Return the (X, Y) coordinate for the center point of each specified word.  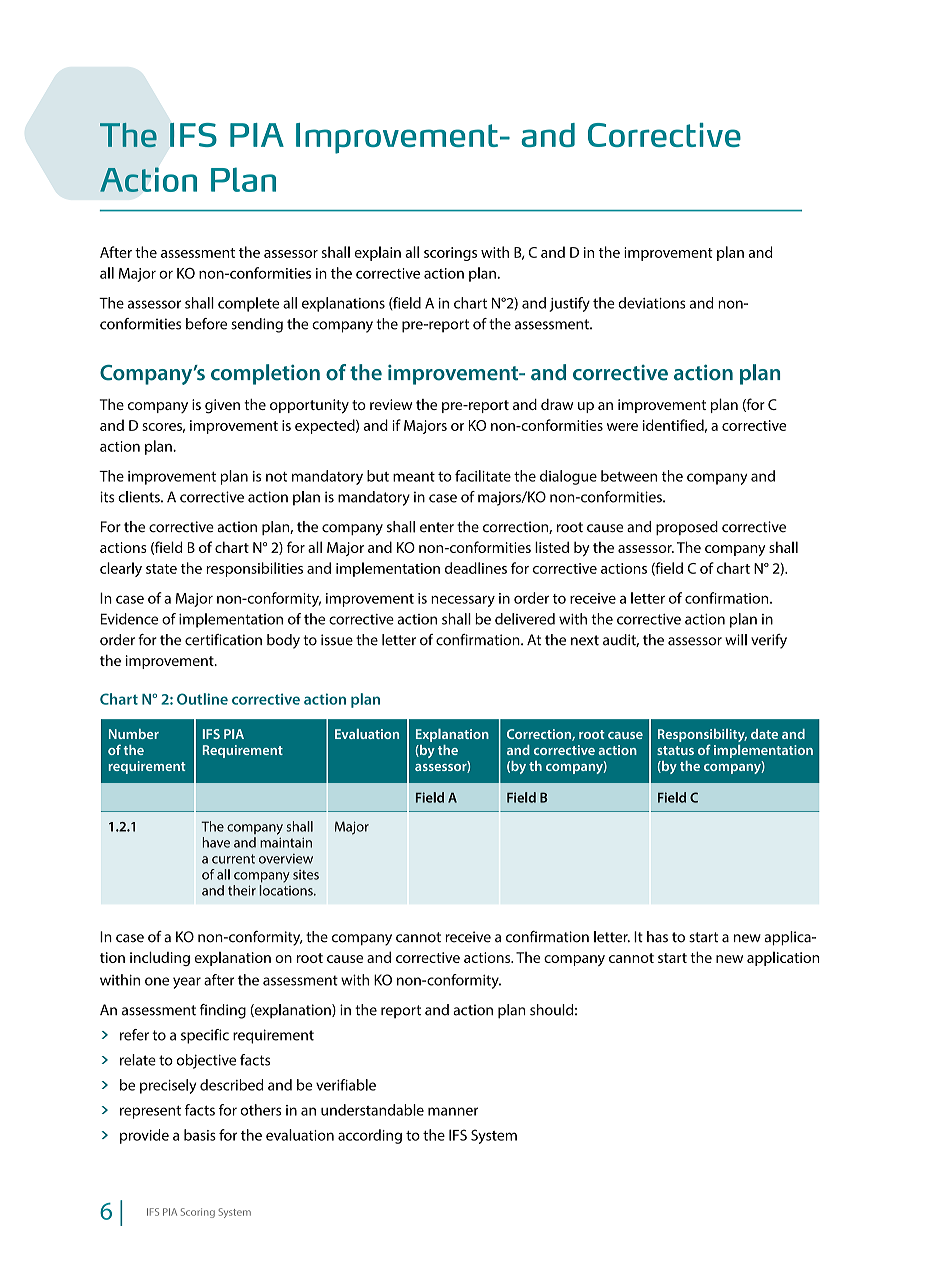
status (675, 750)
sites (306, 875)
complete (248, 304)
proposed (687, 528)
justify (569, 304)
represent (150, 1112)
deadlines (476, 568)
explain (378, 253)
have (216, 842)
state (161, 569)
